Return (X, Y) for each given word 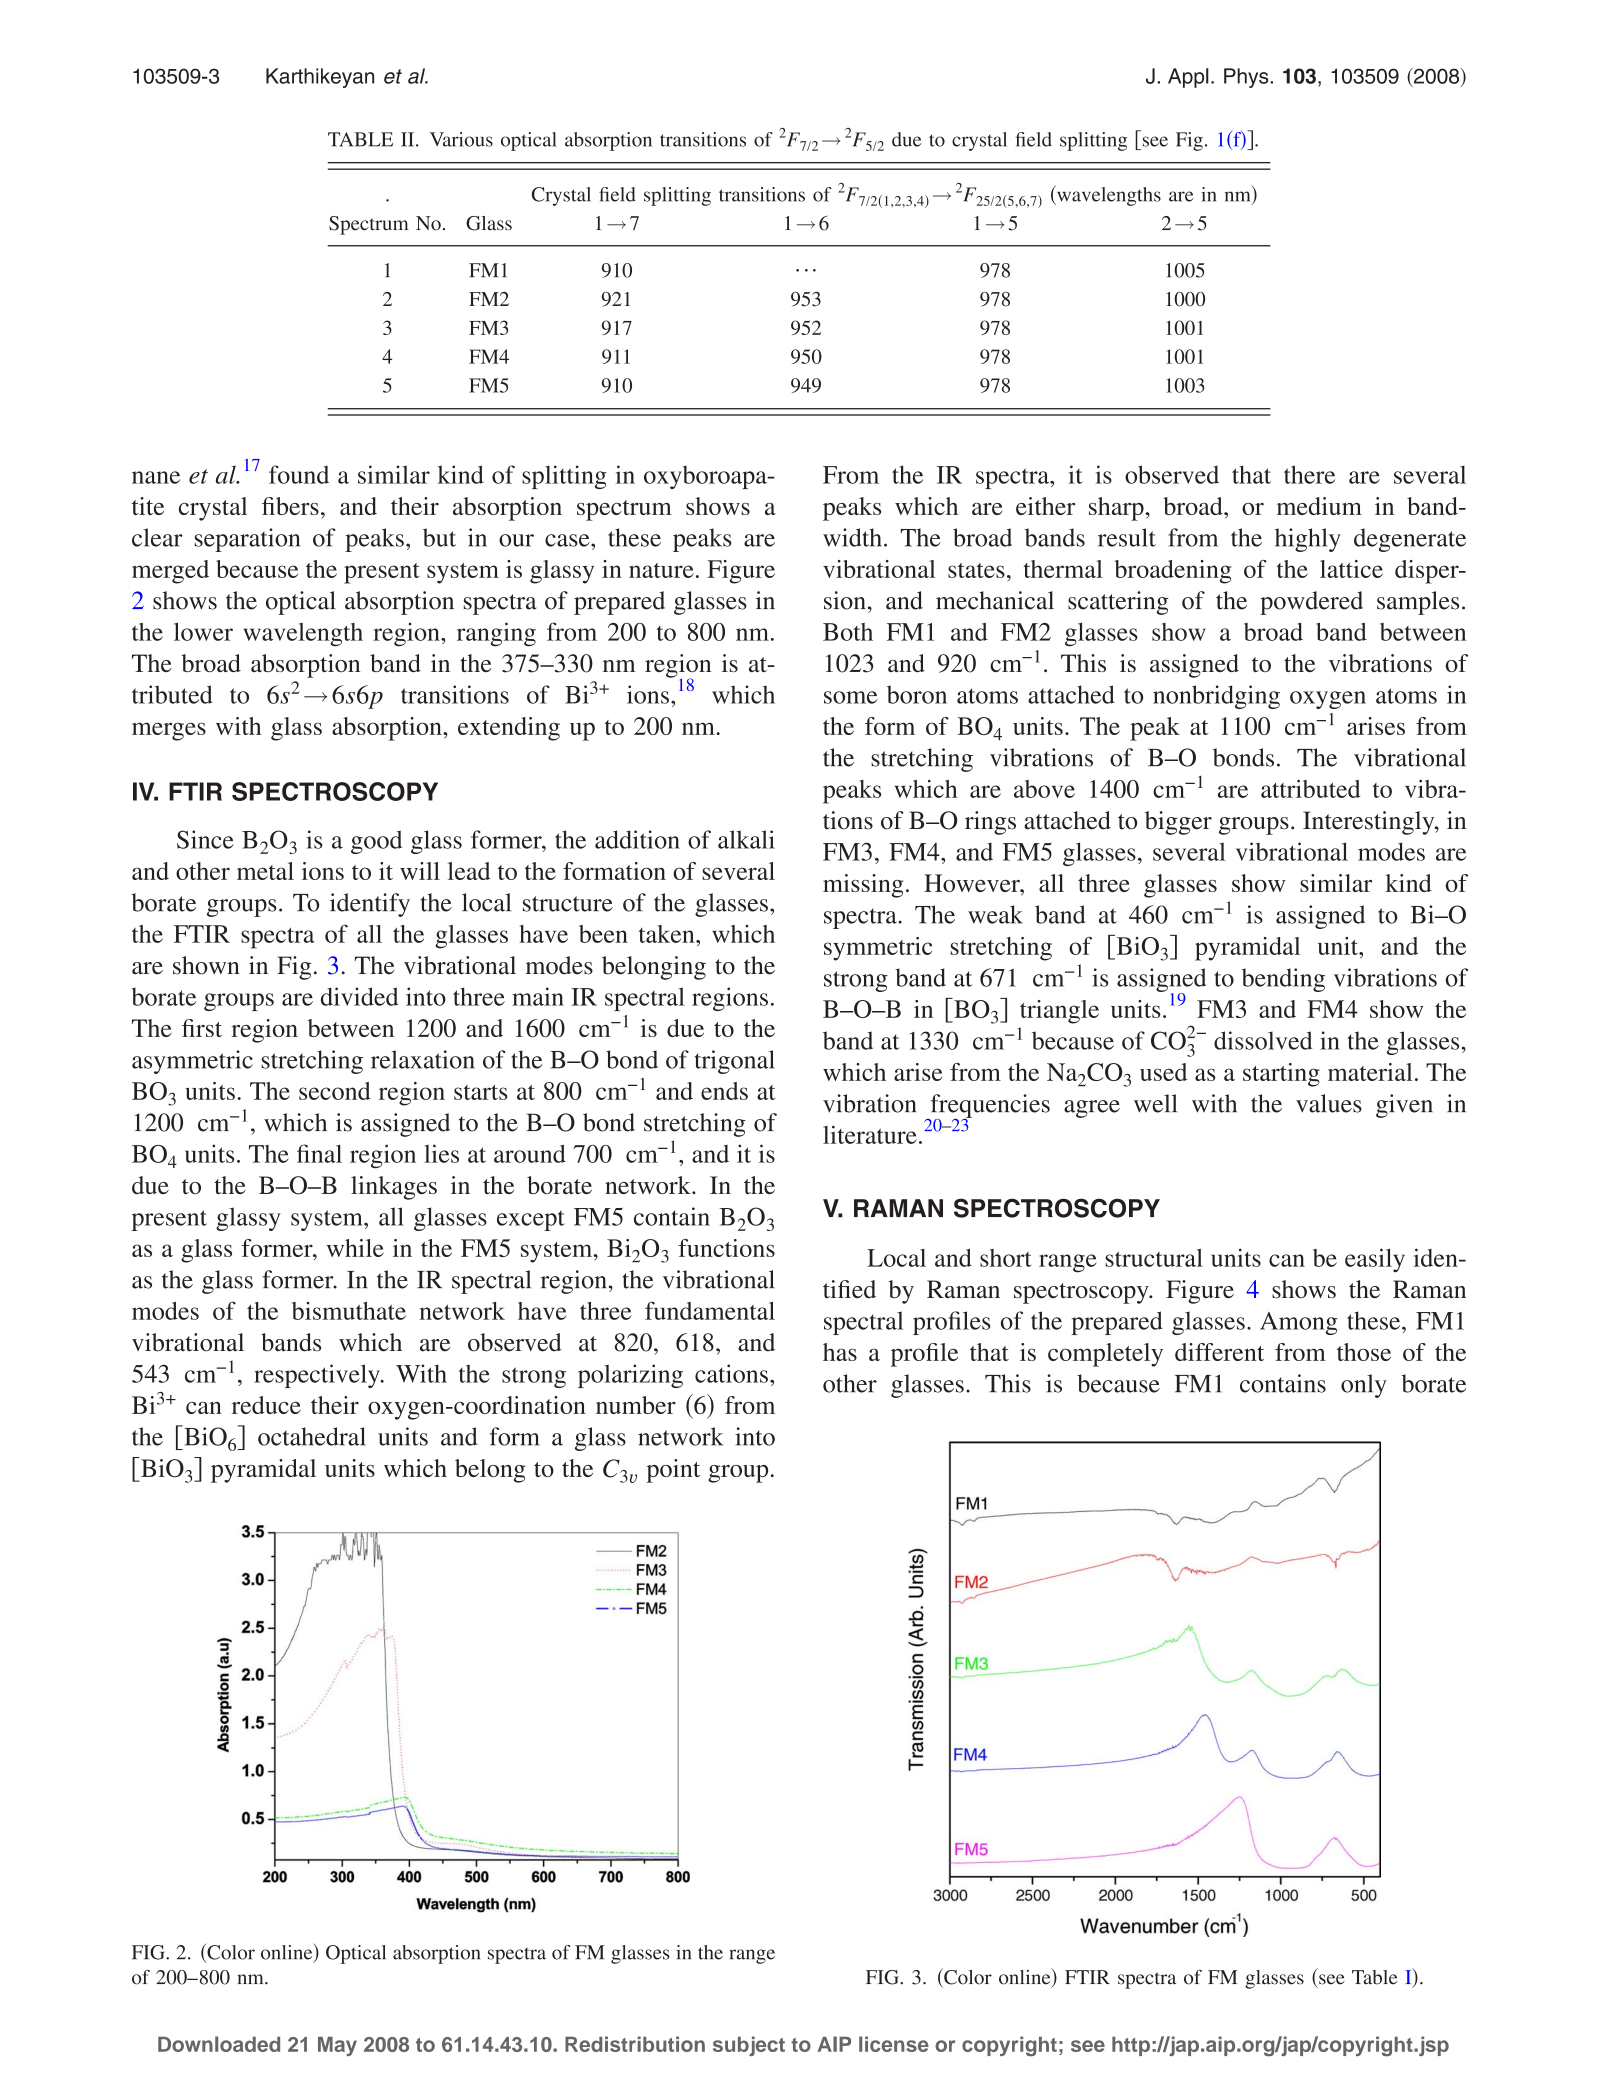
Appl (1188, 78)
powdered (1311, 603)
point (673, 1471)
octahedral (312, 1436)
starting (1281, 1075)
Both (848, 632)
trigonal (735, 1062)
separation (247, 540)
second (335, 1091)
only (1364, 1386)
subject (749, 2046)
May (337, 2046)
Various (461, 139)
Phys (1247, 78)
